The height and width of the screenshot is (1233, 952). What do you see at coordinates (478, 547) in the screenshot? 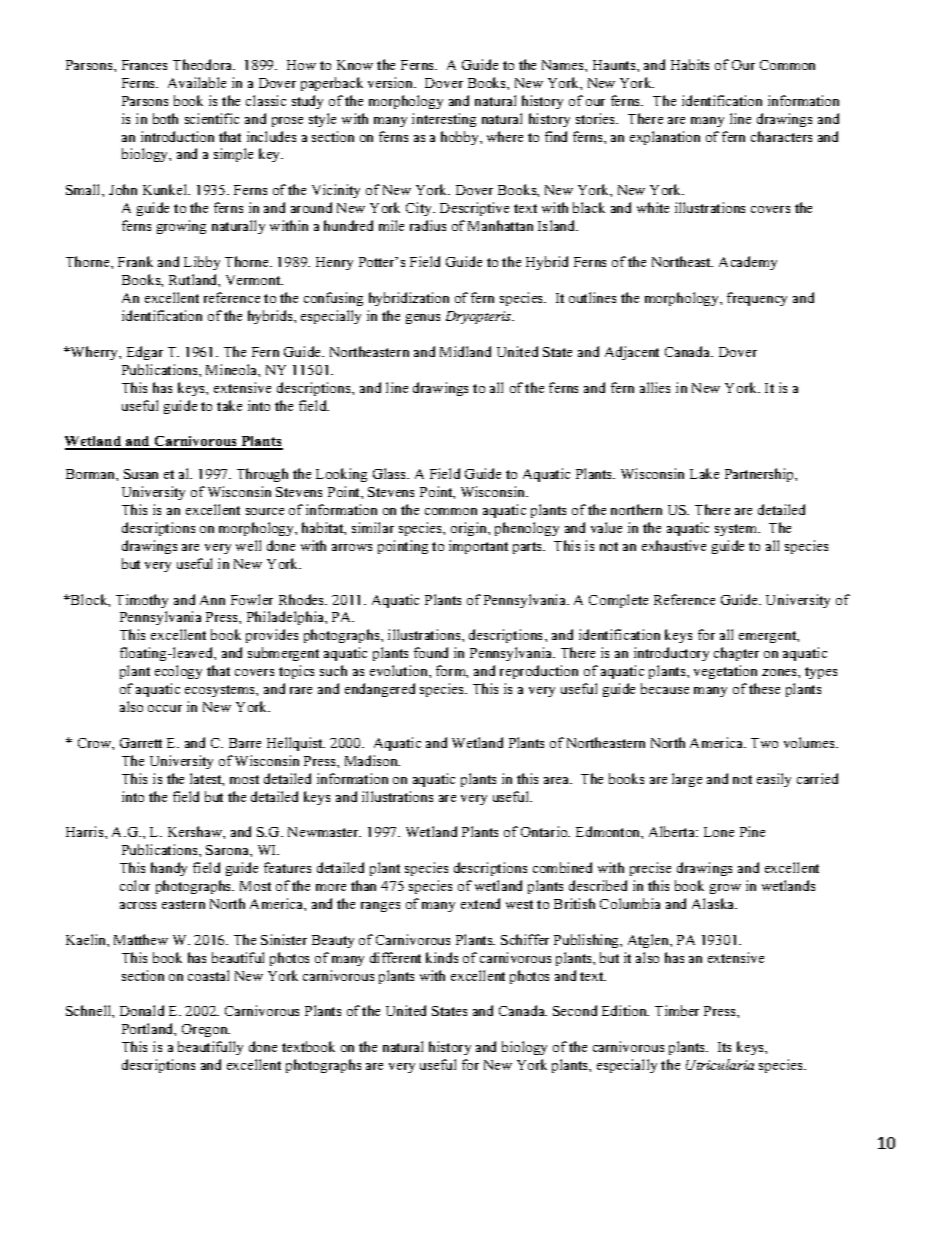
I see `important` at bounding box center [478, 547].
